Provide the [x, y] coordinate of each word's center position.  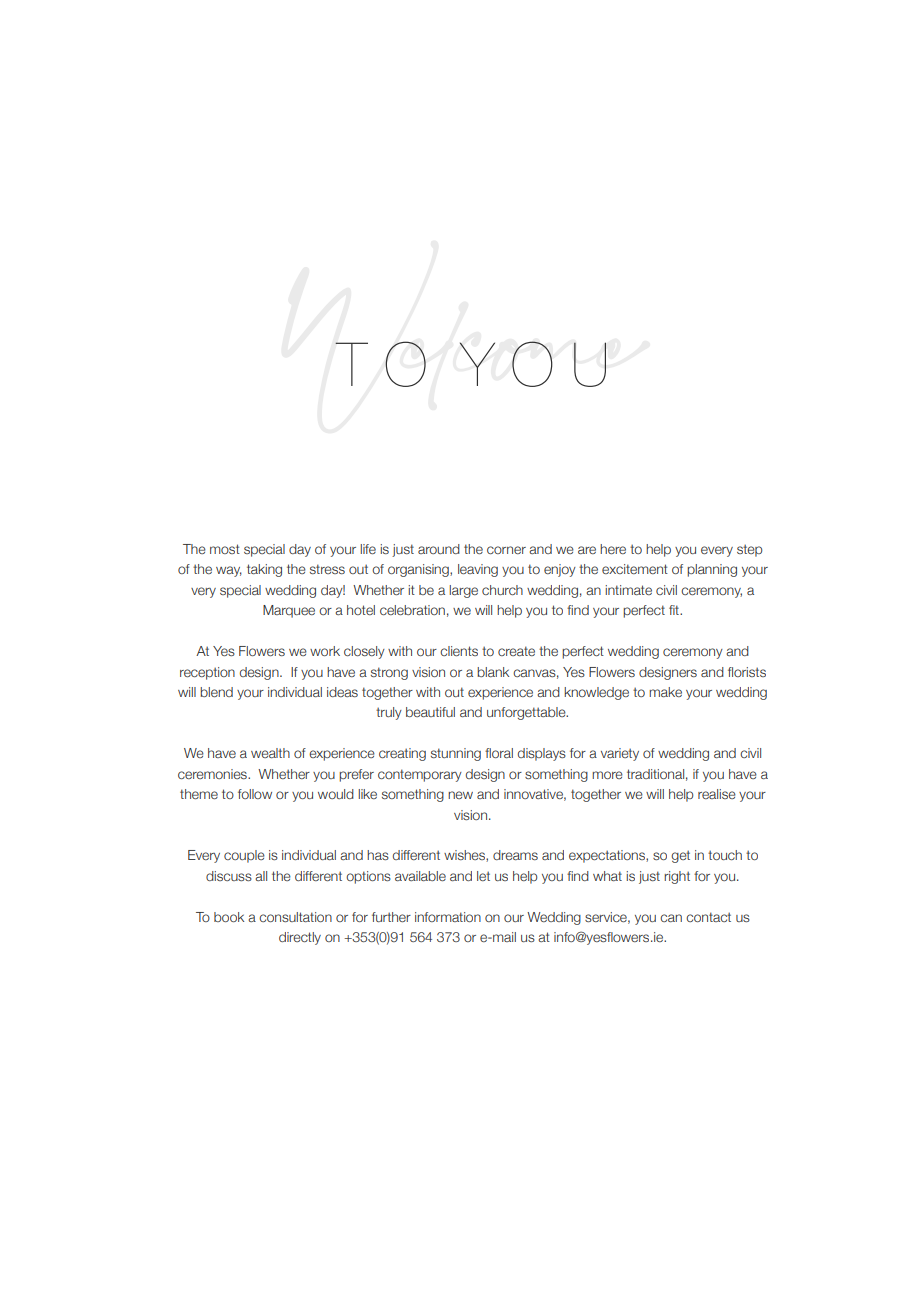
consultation [295, 917]
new [460, 795]
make [665, 692]
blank [493, 672]
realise [717, 794]
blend [216, 692]
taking [264, 570]
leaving [478, 570]
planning [712, 570]
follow [255, 794]
